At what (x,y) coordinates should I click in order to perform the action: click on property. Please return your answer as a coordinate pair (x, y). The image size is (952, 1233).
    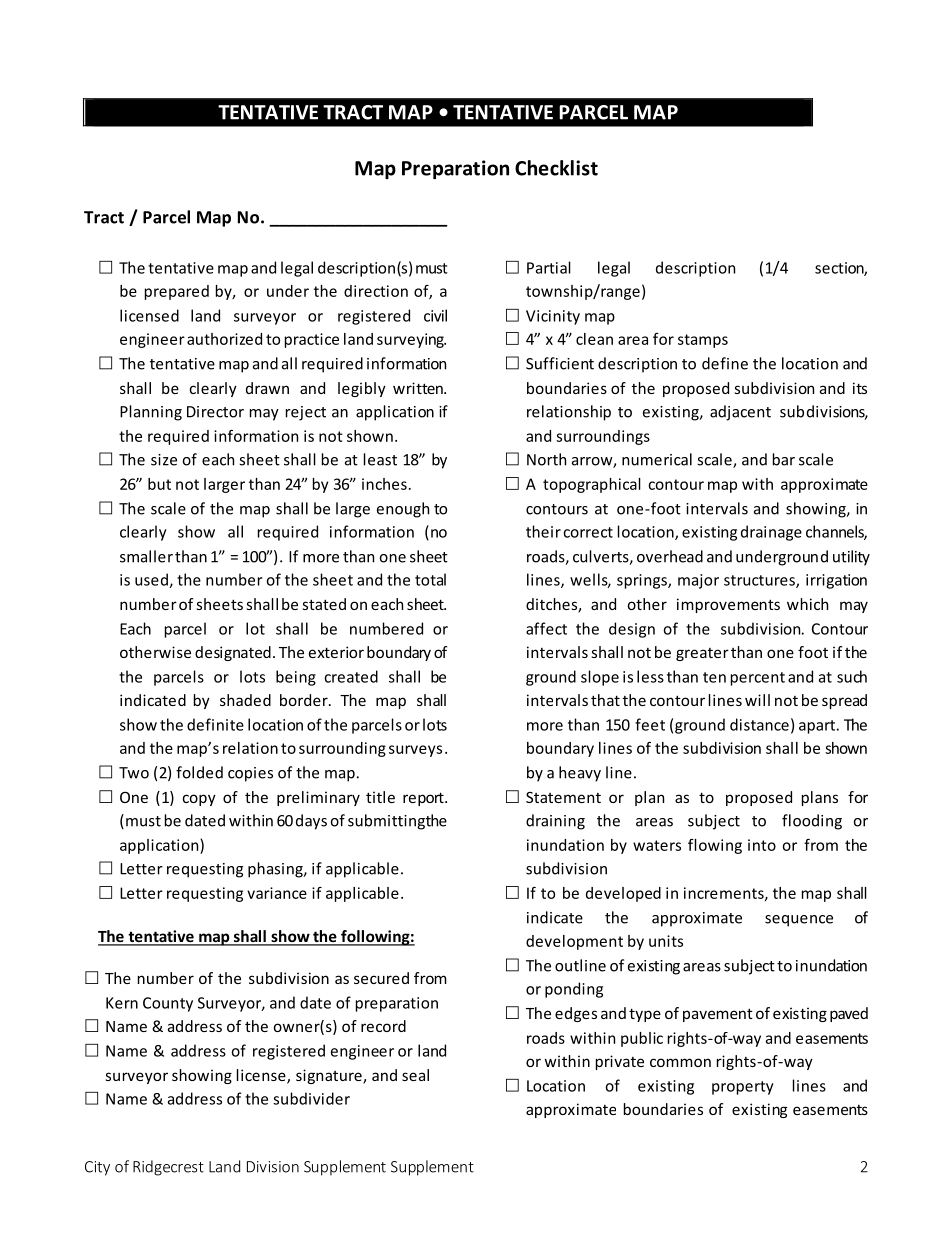
    Looking at the image, I should click on (743, 1088).
